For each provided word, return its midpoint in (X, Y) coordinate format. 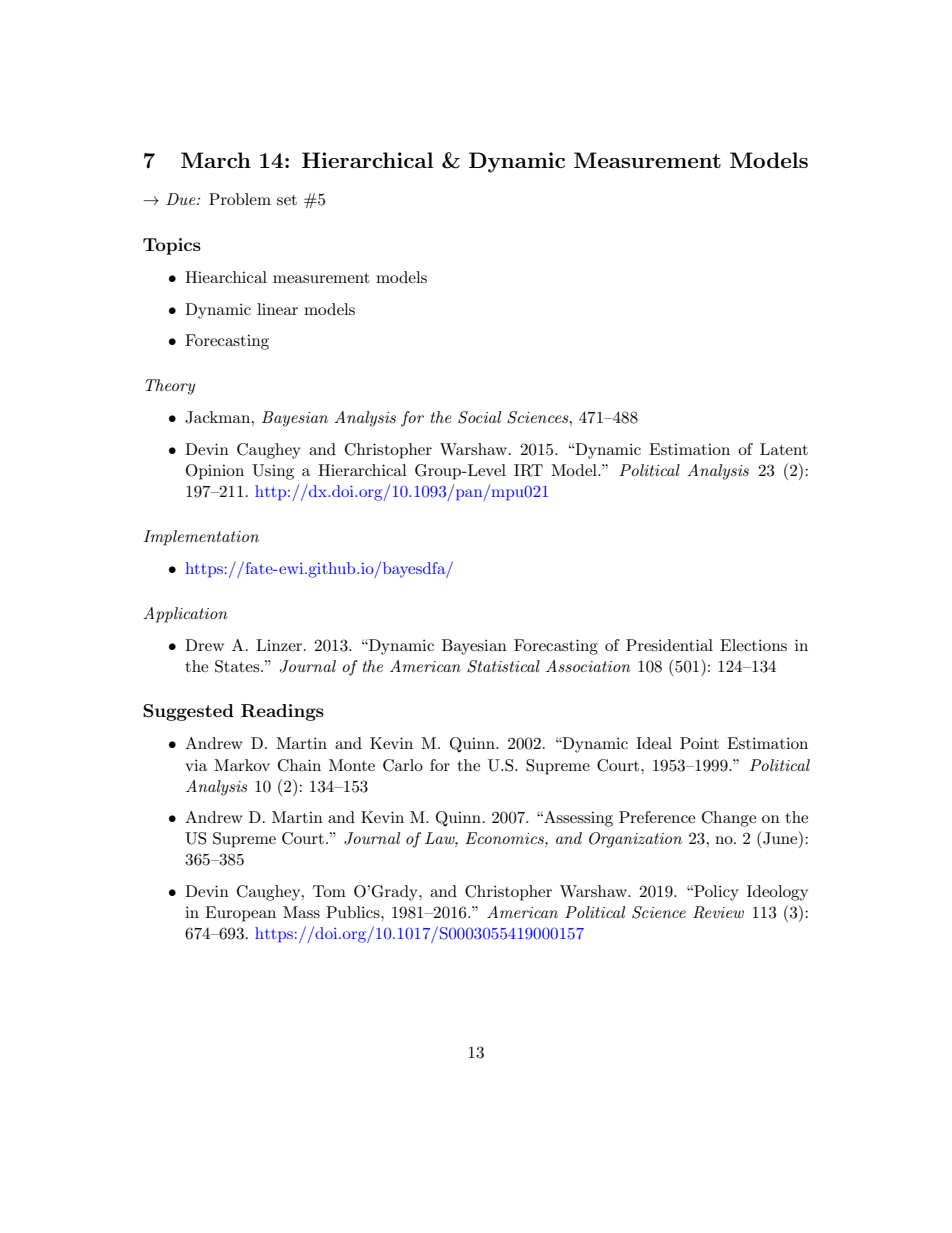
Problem (240, 199)
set (287, 200)
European (240, 914)
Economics (505, 839)
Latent (784, 449)
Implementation (201, 538)
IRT (528, 470)
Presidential (669, 645)
